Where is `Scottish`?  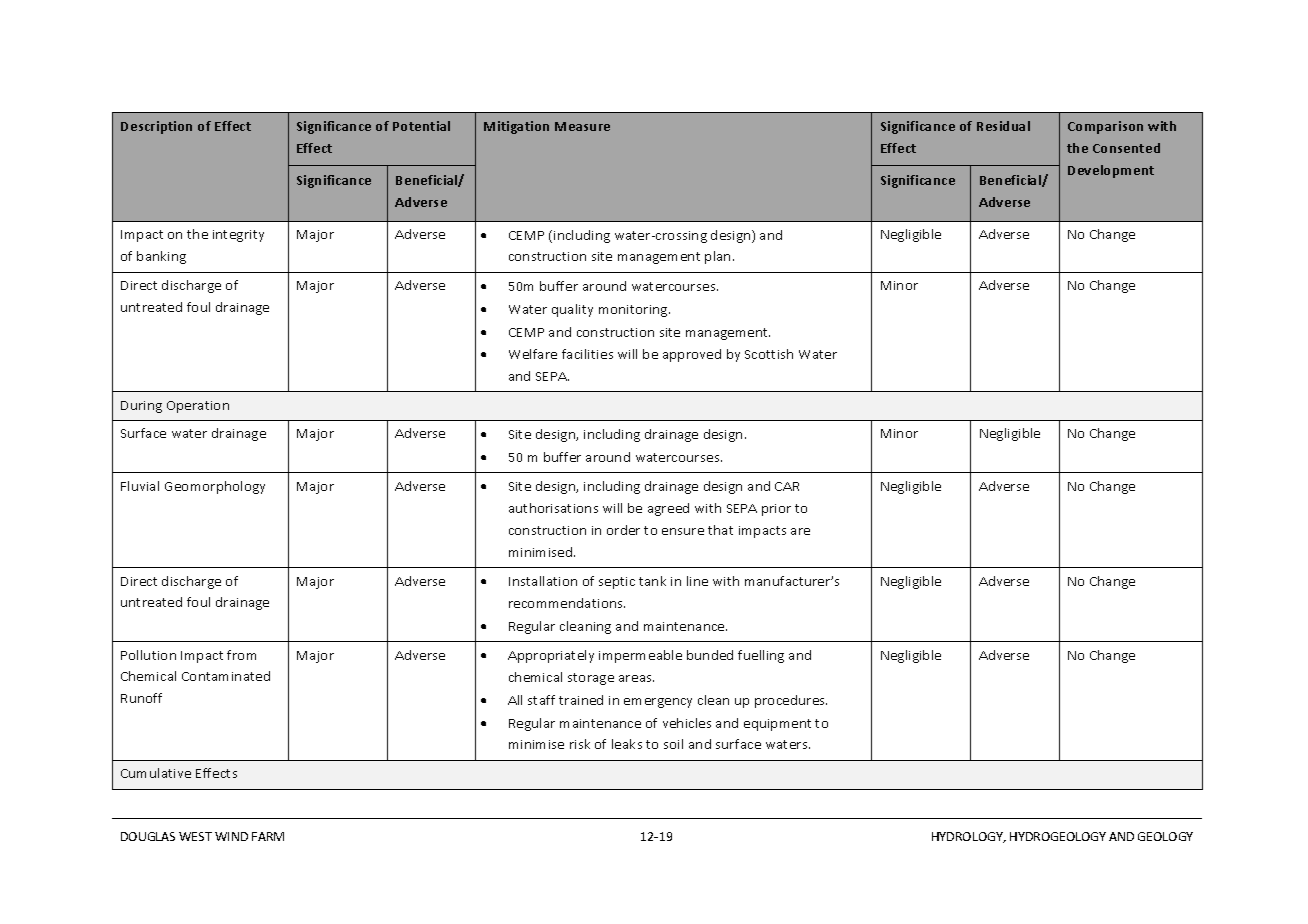
Scottish is located at coordinates (769, 354).
